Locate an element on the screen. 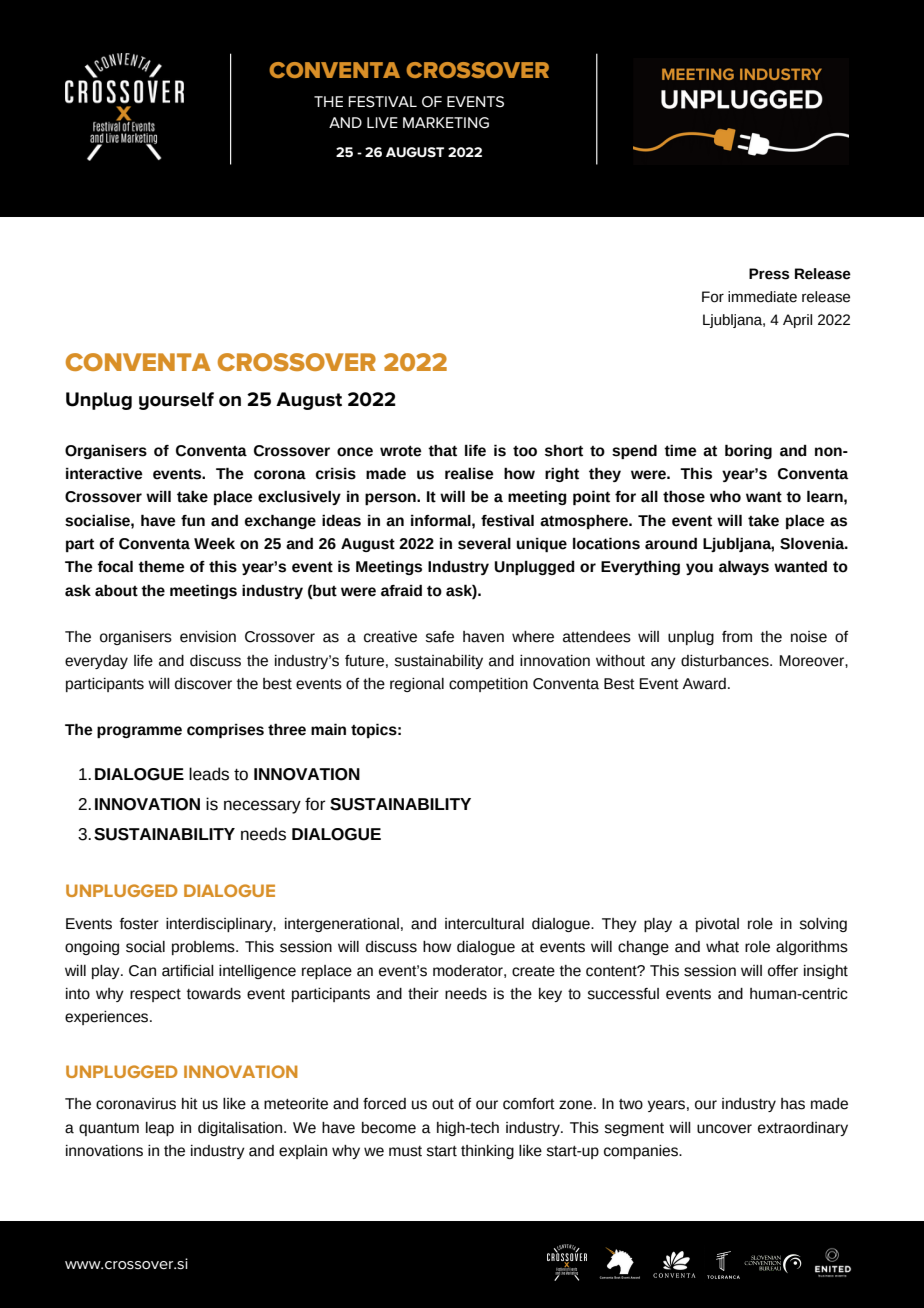 The height and width of the screenshot is (1308, 924). from is located at coordinates (737, 637).
